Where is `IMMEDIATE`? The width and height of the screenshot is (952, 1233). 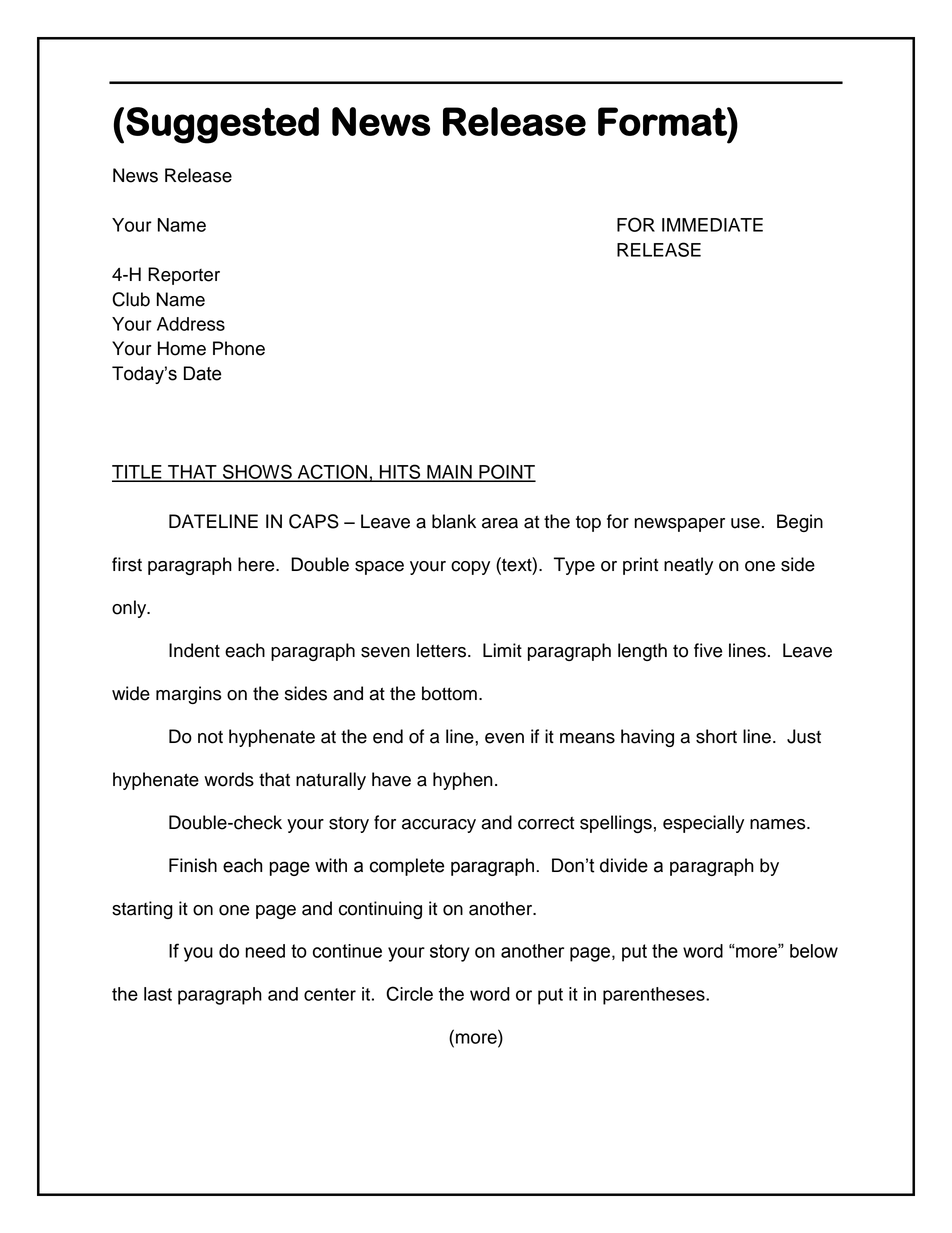
IMMEDIATE is located at coordinates (712, 225).
